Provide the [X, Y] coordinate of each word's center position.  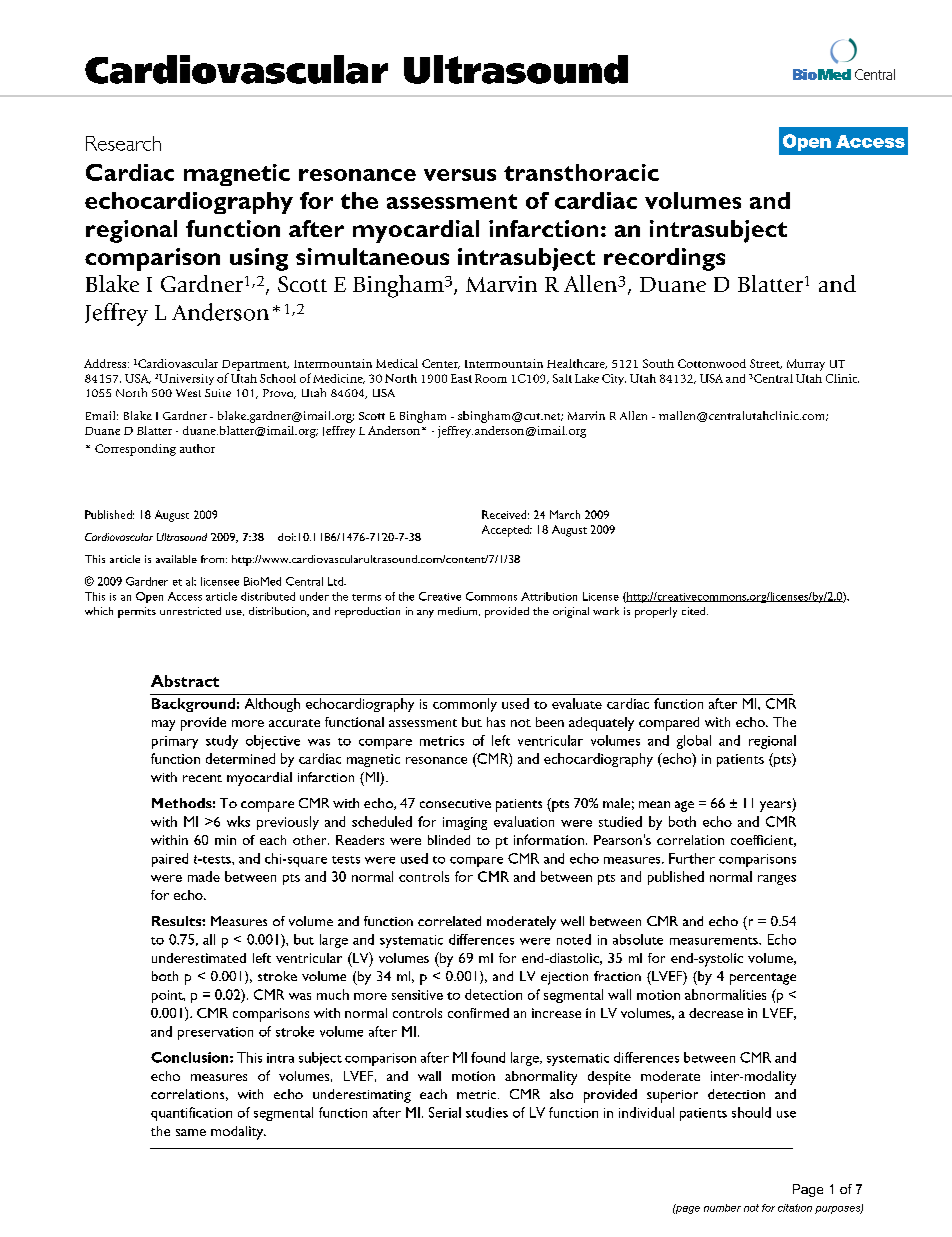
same [191, 1132]
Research [123, 143]
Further [692, 858]
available [176, 559]
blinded [449, 840]
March [565, 514]
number [722, 1208]
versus [460, 175]
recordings [664, 259]
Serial [445, 1112]
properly [656, 612]
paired [170, 860]
